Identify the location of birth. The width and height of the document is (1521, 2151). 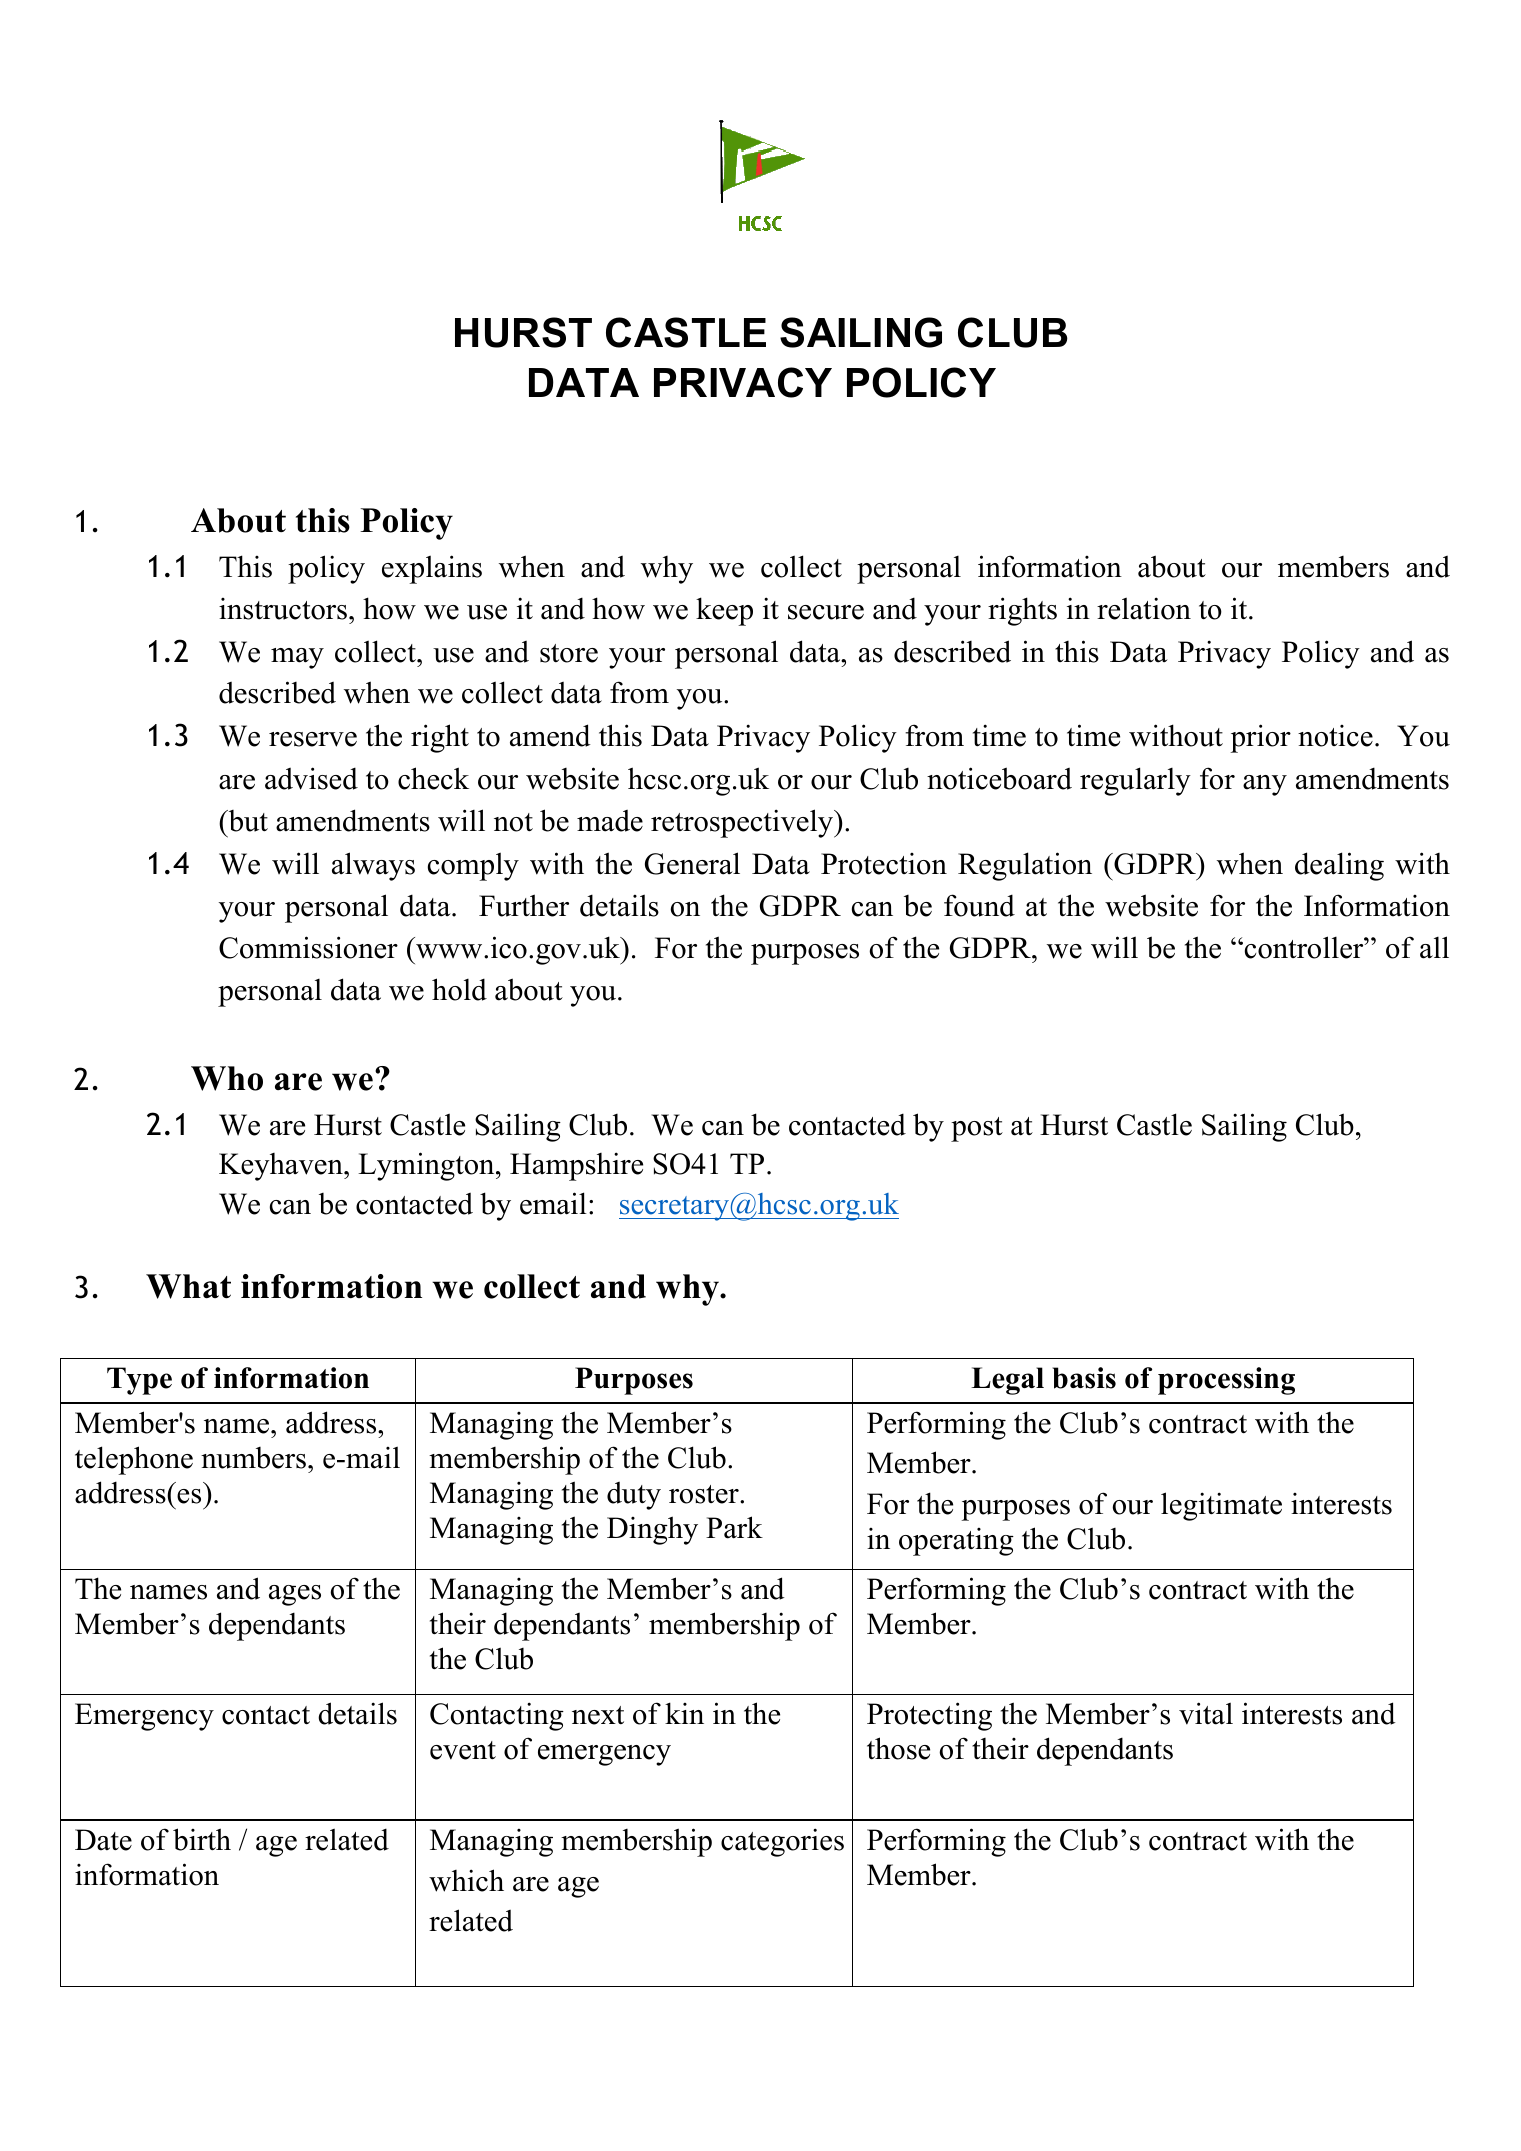
(202, 1839).
